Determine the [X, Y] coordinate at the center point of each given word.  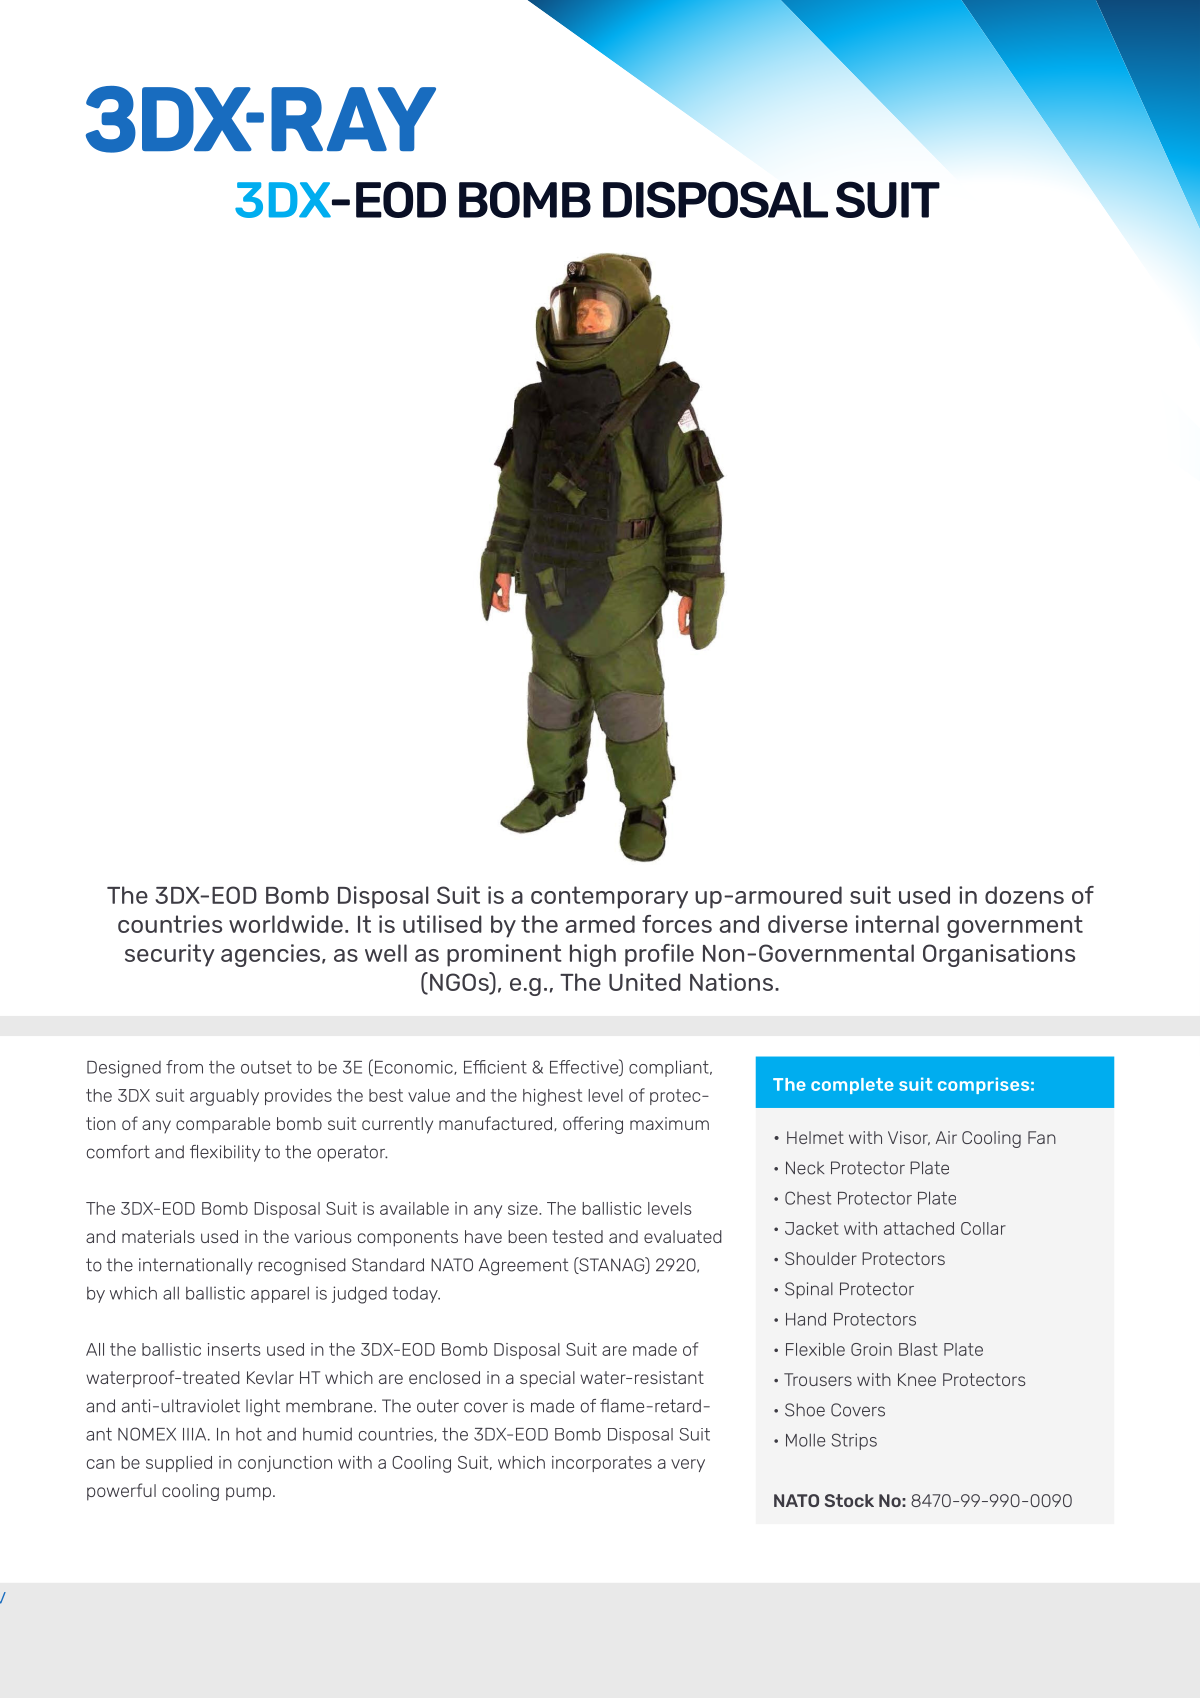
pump [250, 1494]
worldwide [286, 924]
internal [897, 924]
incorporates [602, 1464]
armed [600, 924]
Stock [849, 1500]
